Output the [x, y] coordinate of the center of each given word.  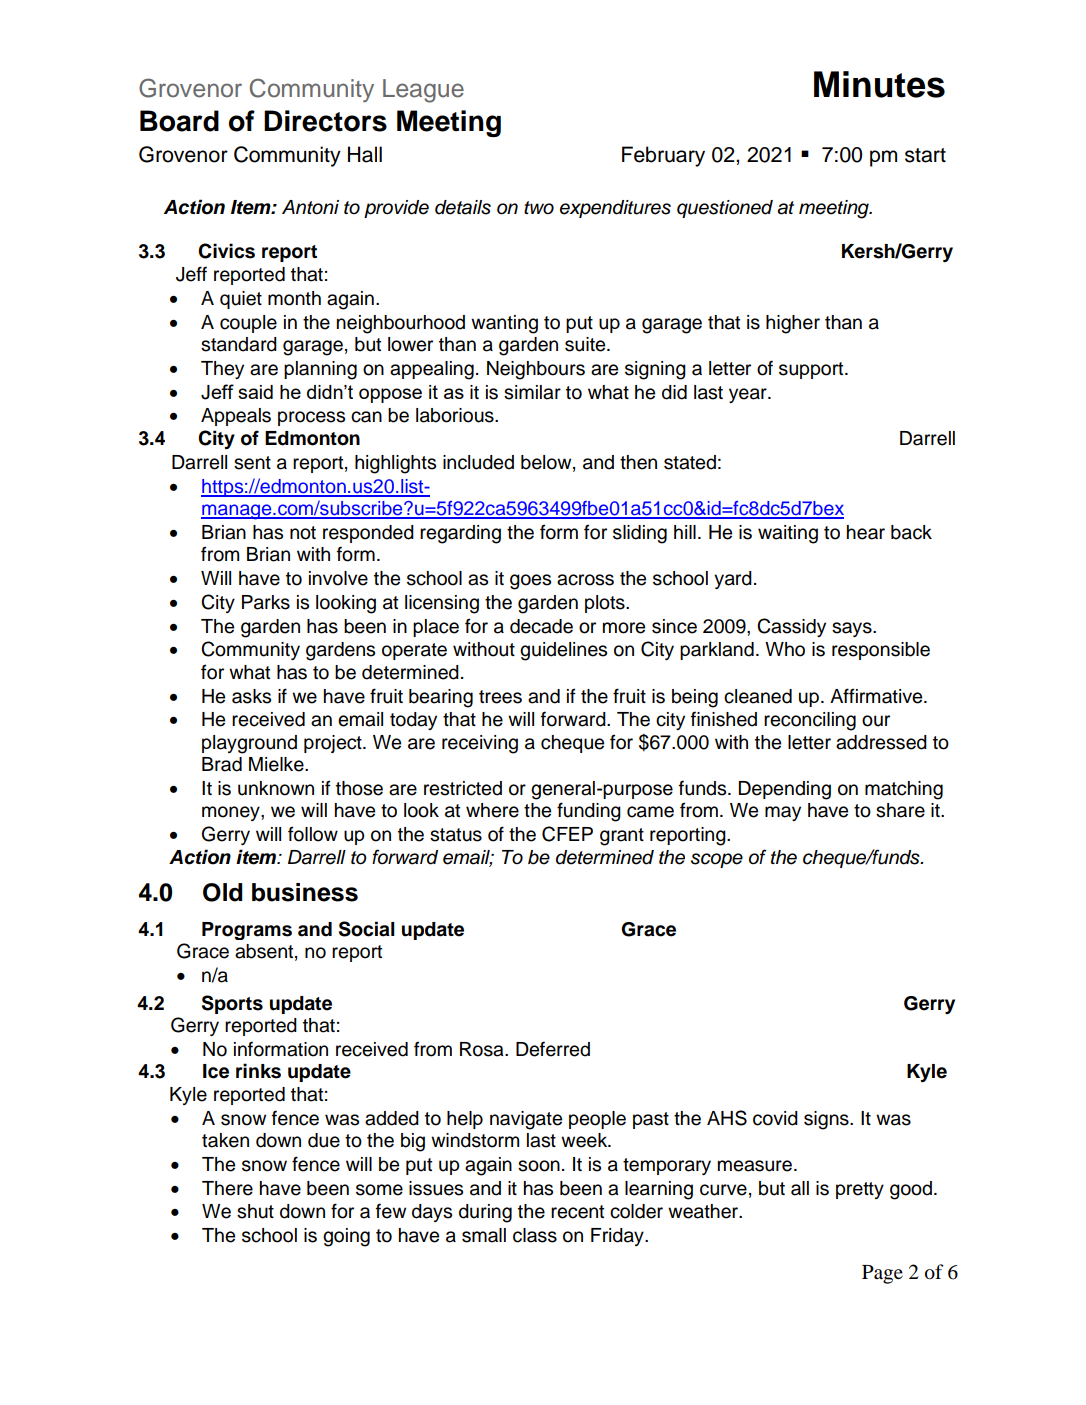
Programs [247, 931]
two [539, 208]
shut [255, 1211]
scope [717, 860]
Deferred [553, 1049]
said [255, 392]
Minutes [879, 84]
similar [532, 392]
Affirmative [877, 696]
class [535, 1235]
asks [251, 696]
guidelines [563, 651]
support [812, 370]
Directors [325, 121]
